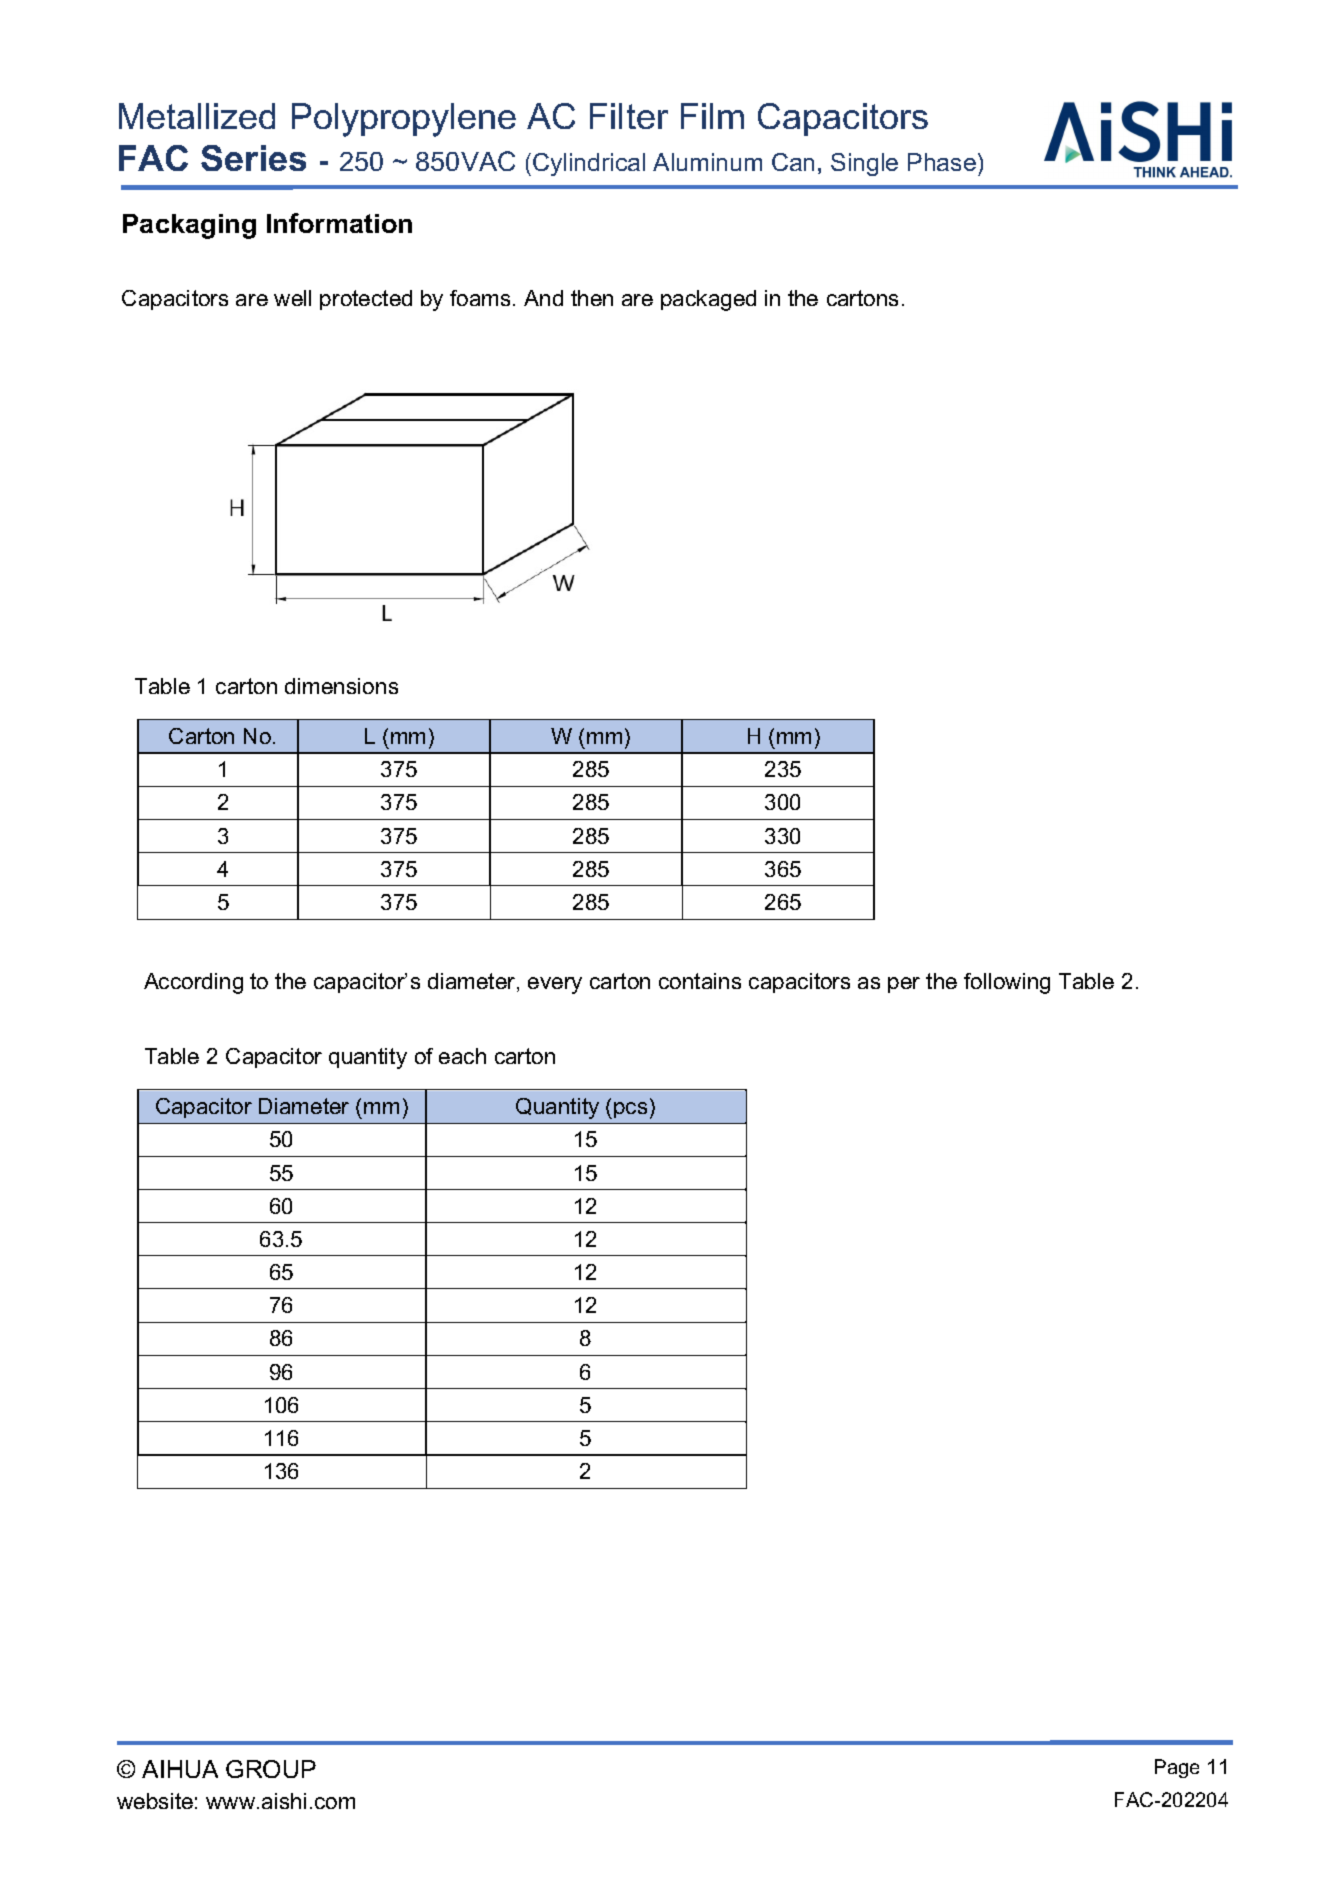  I want to click on GROUP, so click(271, 1769).
